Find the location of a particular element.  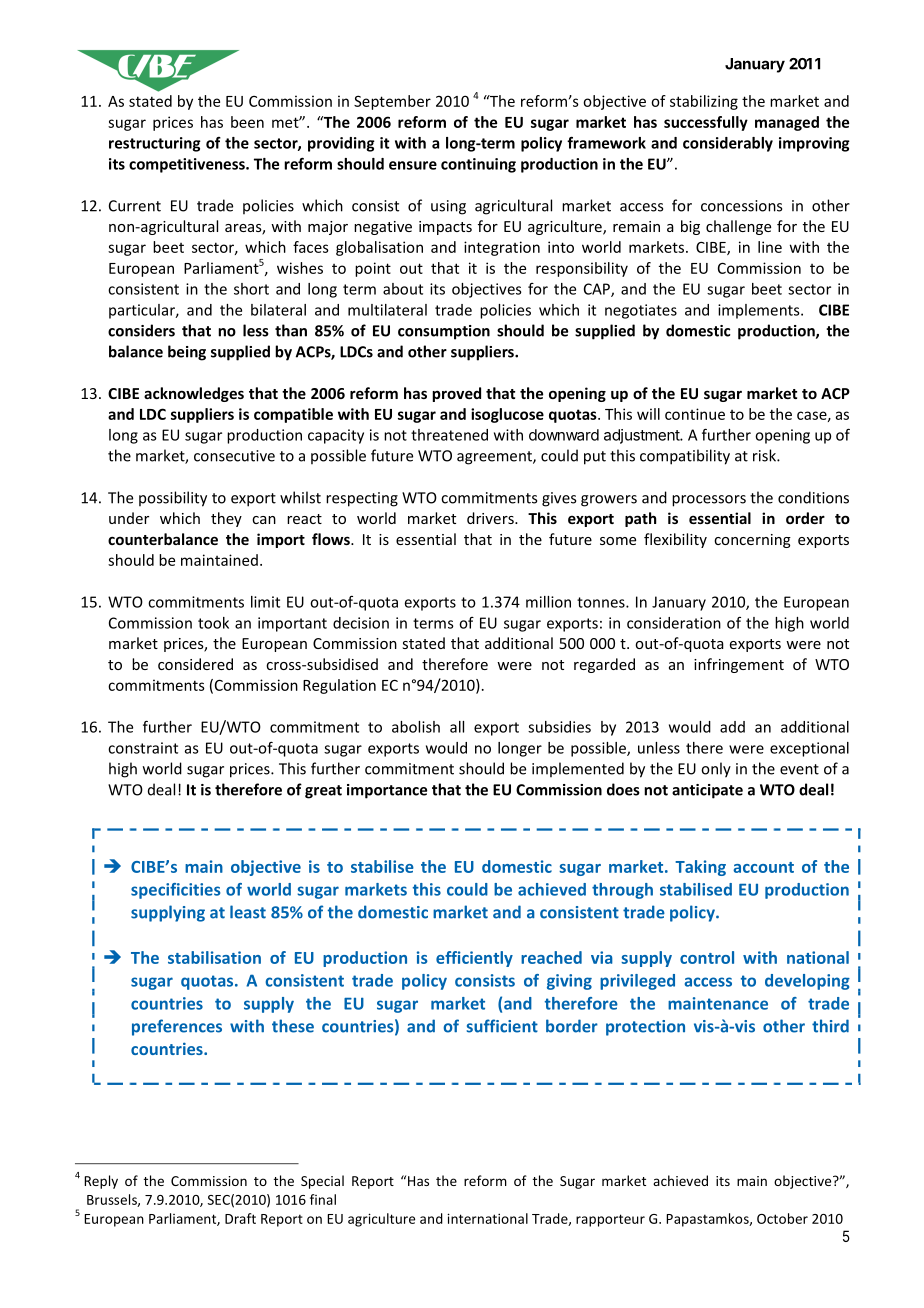

continuing is located at coordinates (478, 165).
